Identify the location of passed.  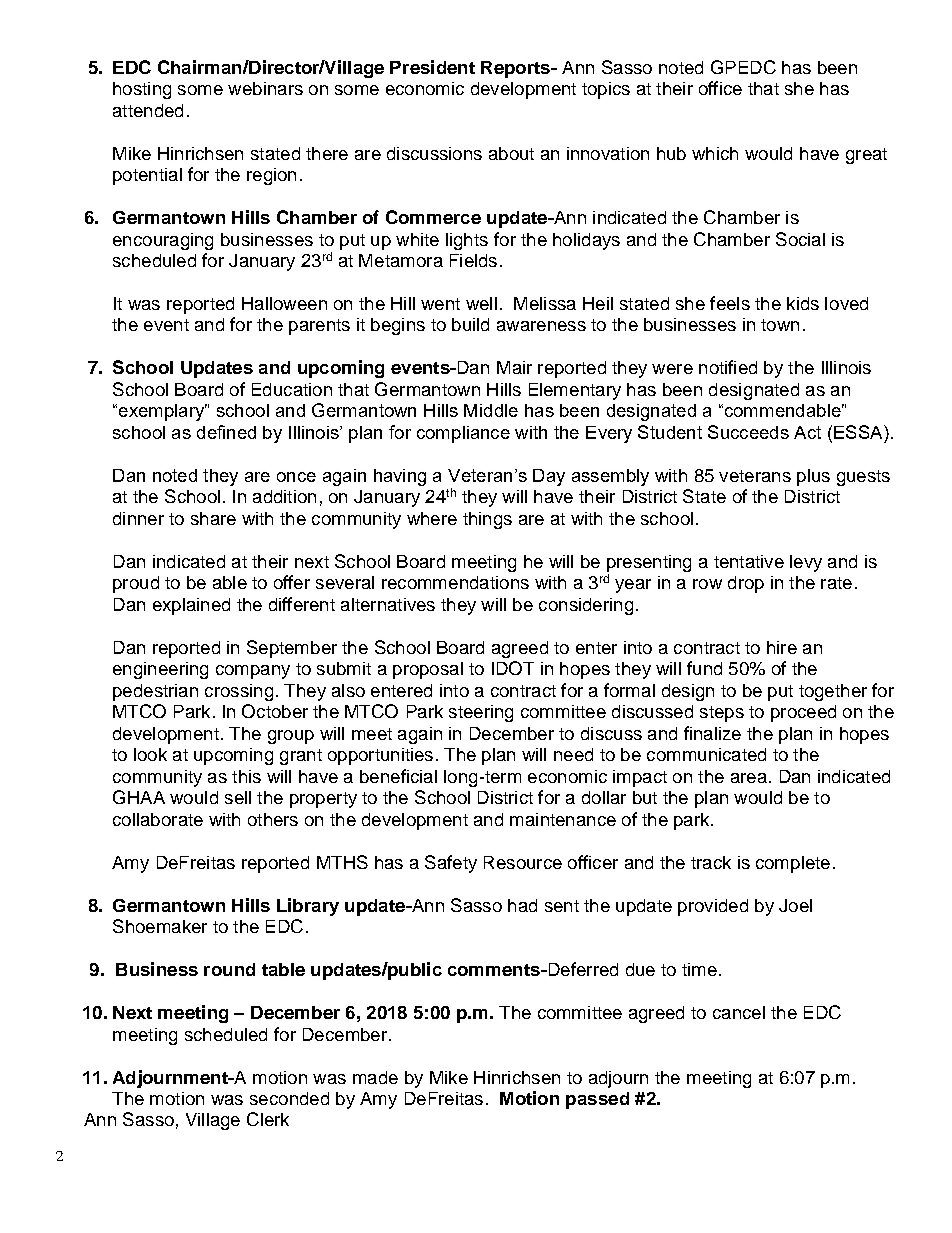
(597, 1100).
